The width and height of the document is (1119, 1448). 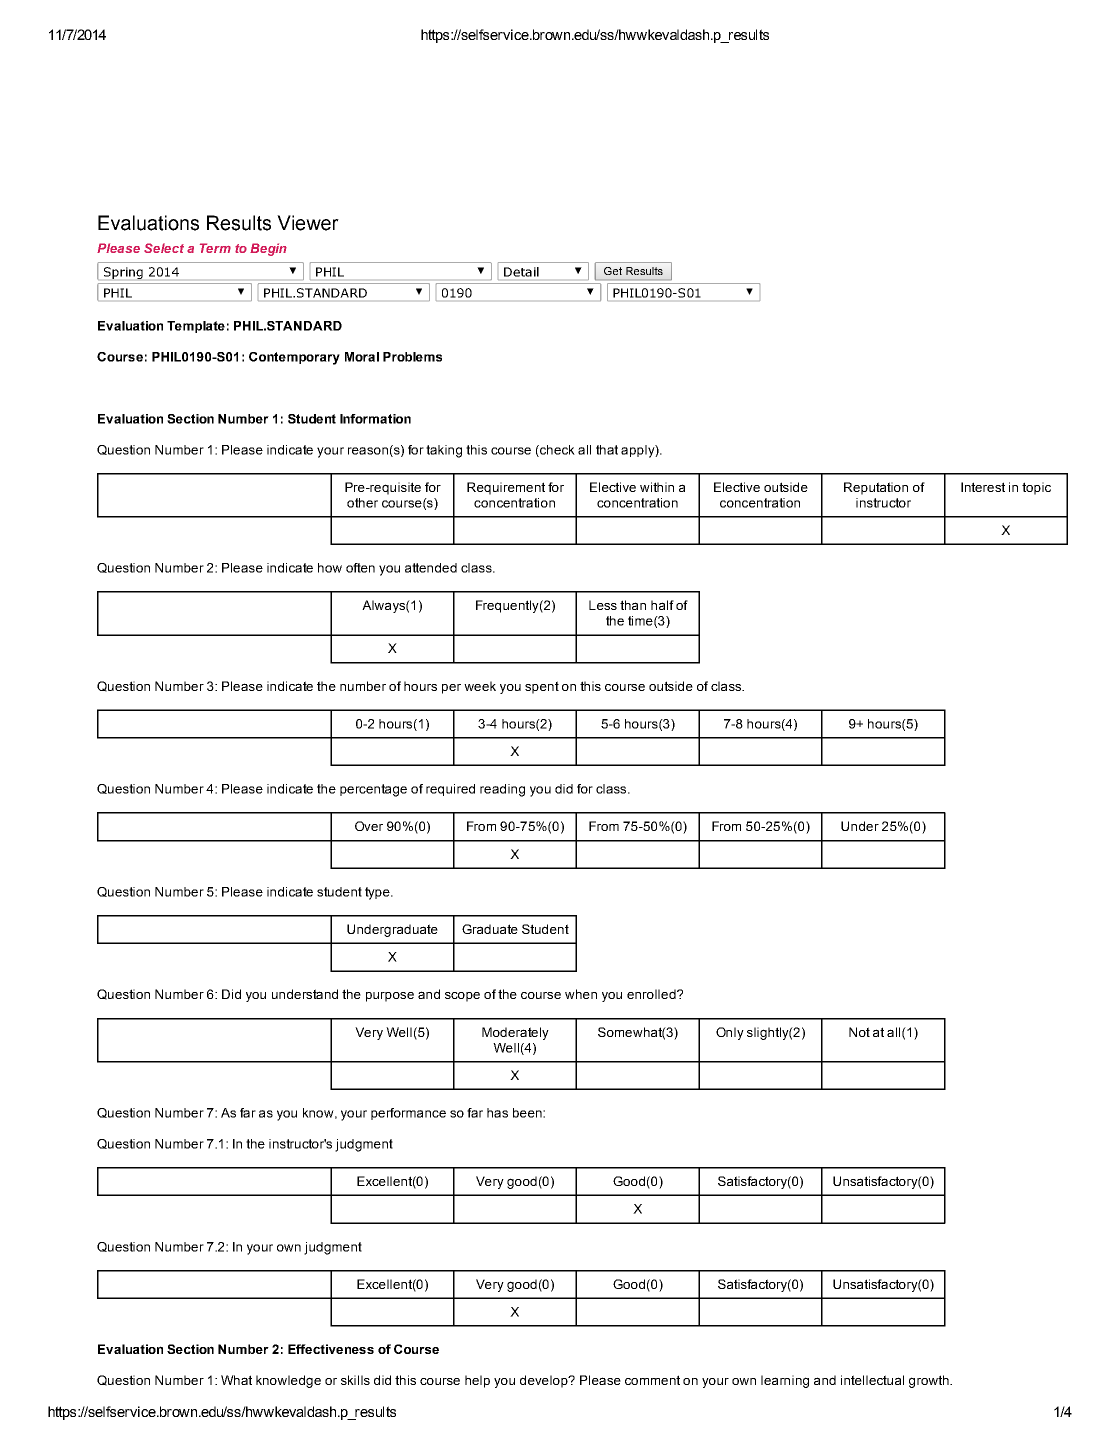 What do you see at coordinates (603, 605) in the document?
I see `Less` at bounding box center [603, 605].
